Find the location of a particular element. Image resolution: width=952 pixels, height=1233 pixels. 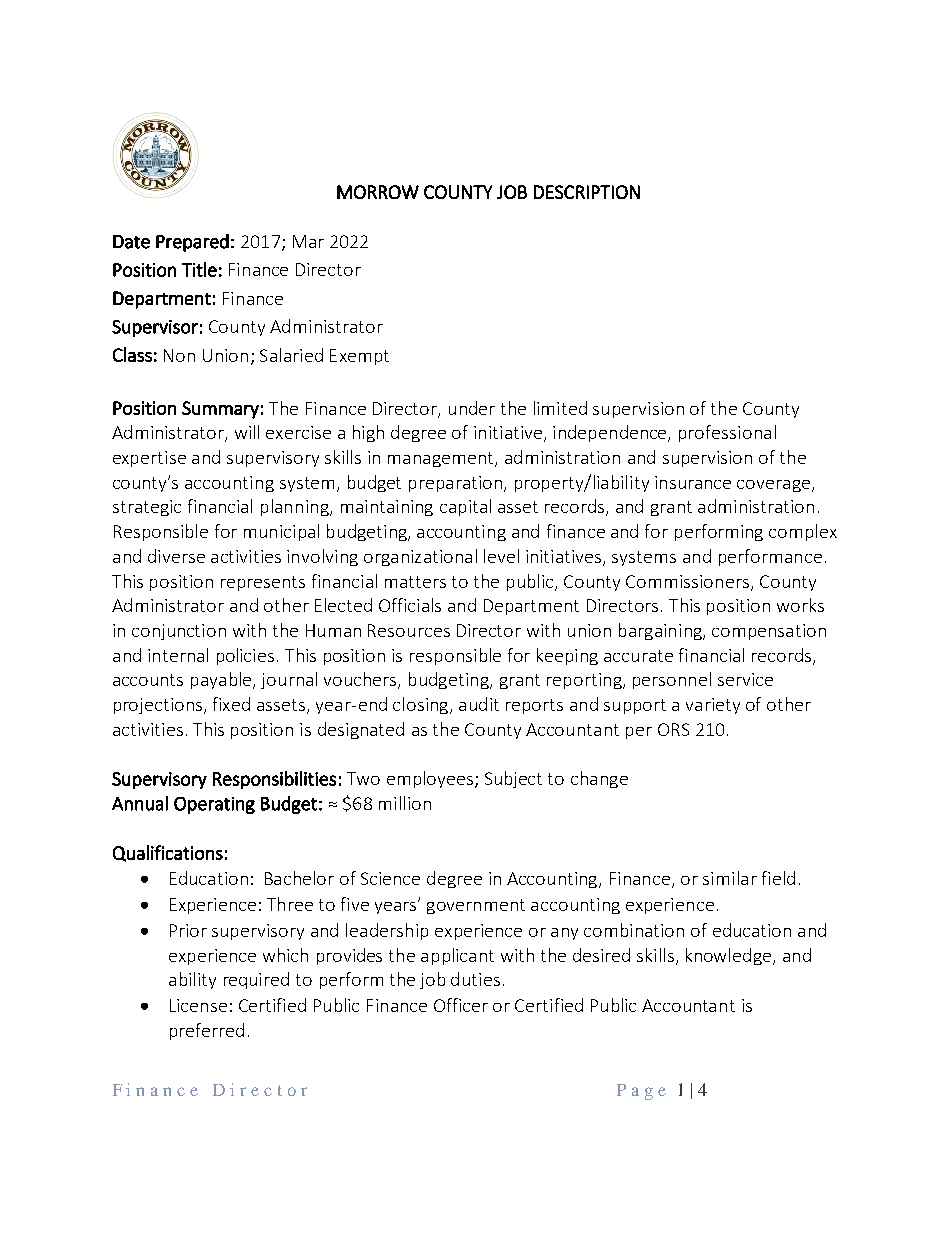

insurance is located at coordinates (693, 482).
